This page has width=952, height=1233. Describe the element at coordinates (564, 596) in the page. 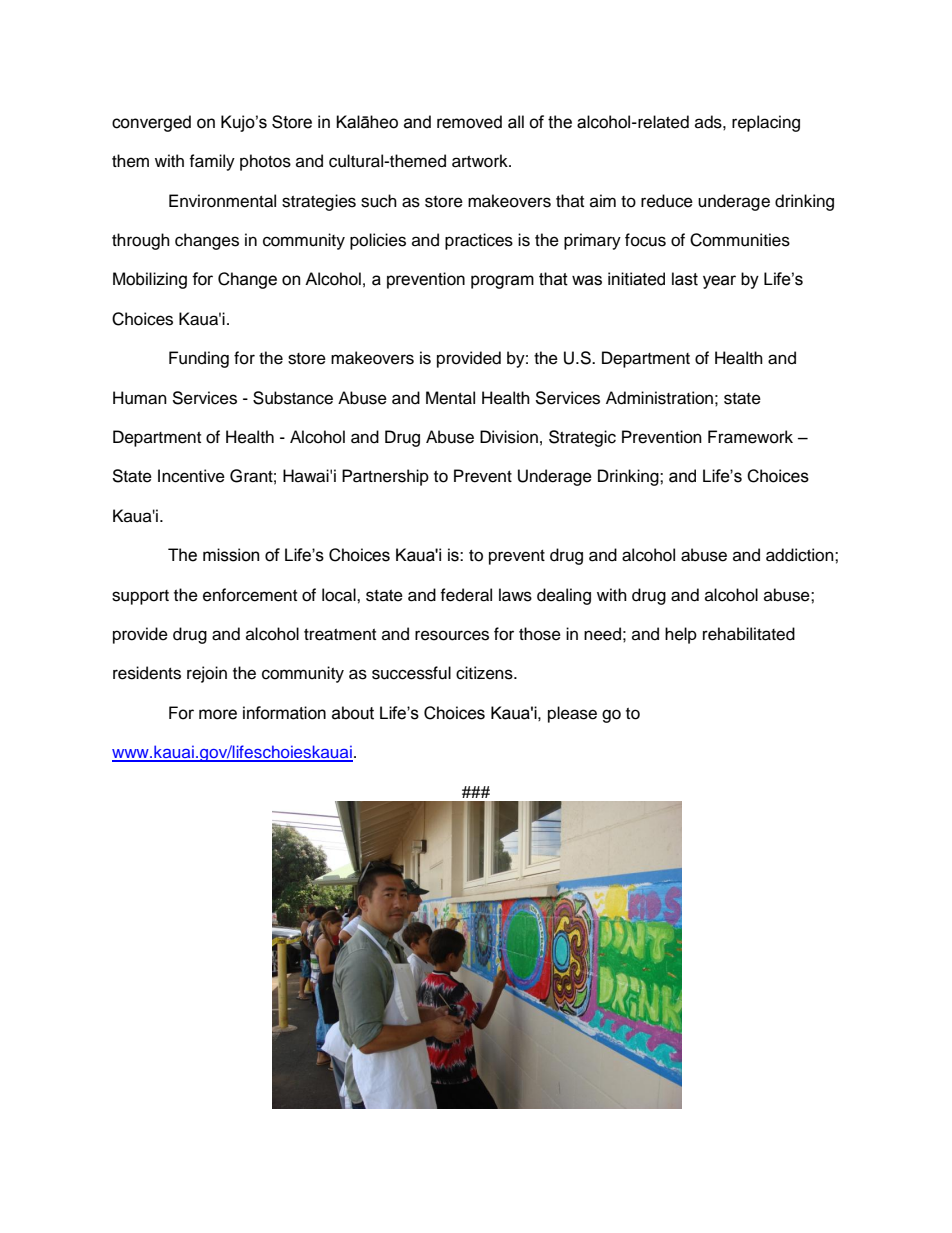

I see `dealing` at that location.
